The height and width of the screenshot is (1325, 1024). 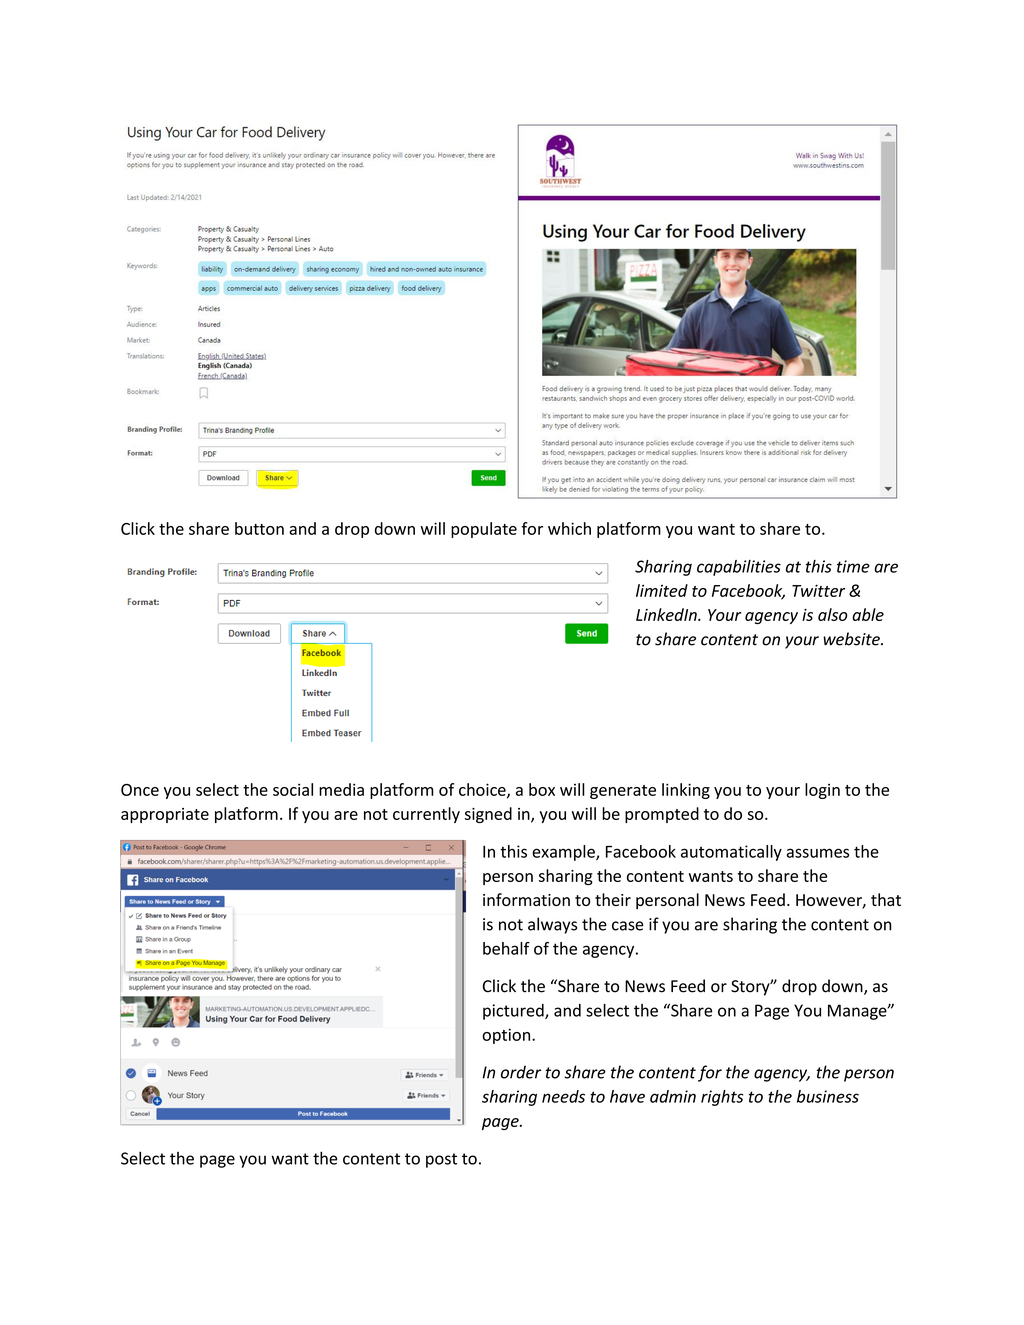 I want to click on populate, so click(x=484, y=530).
